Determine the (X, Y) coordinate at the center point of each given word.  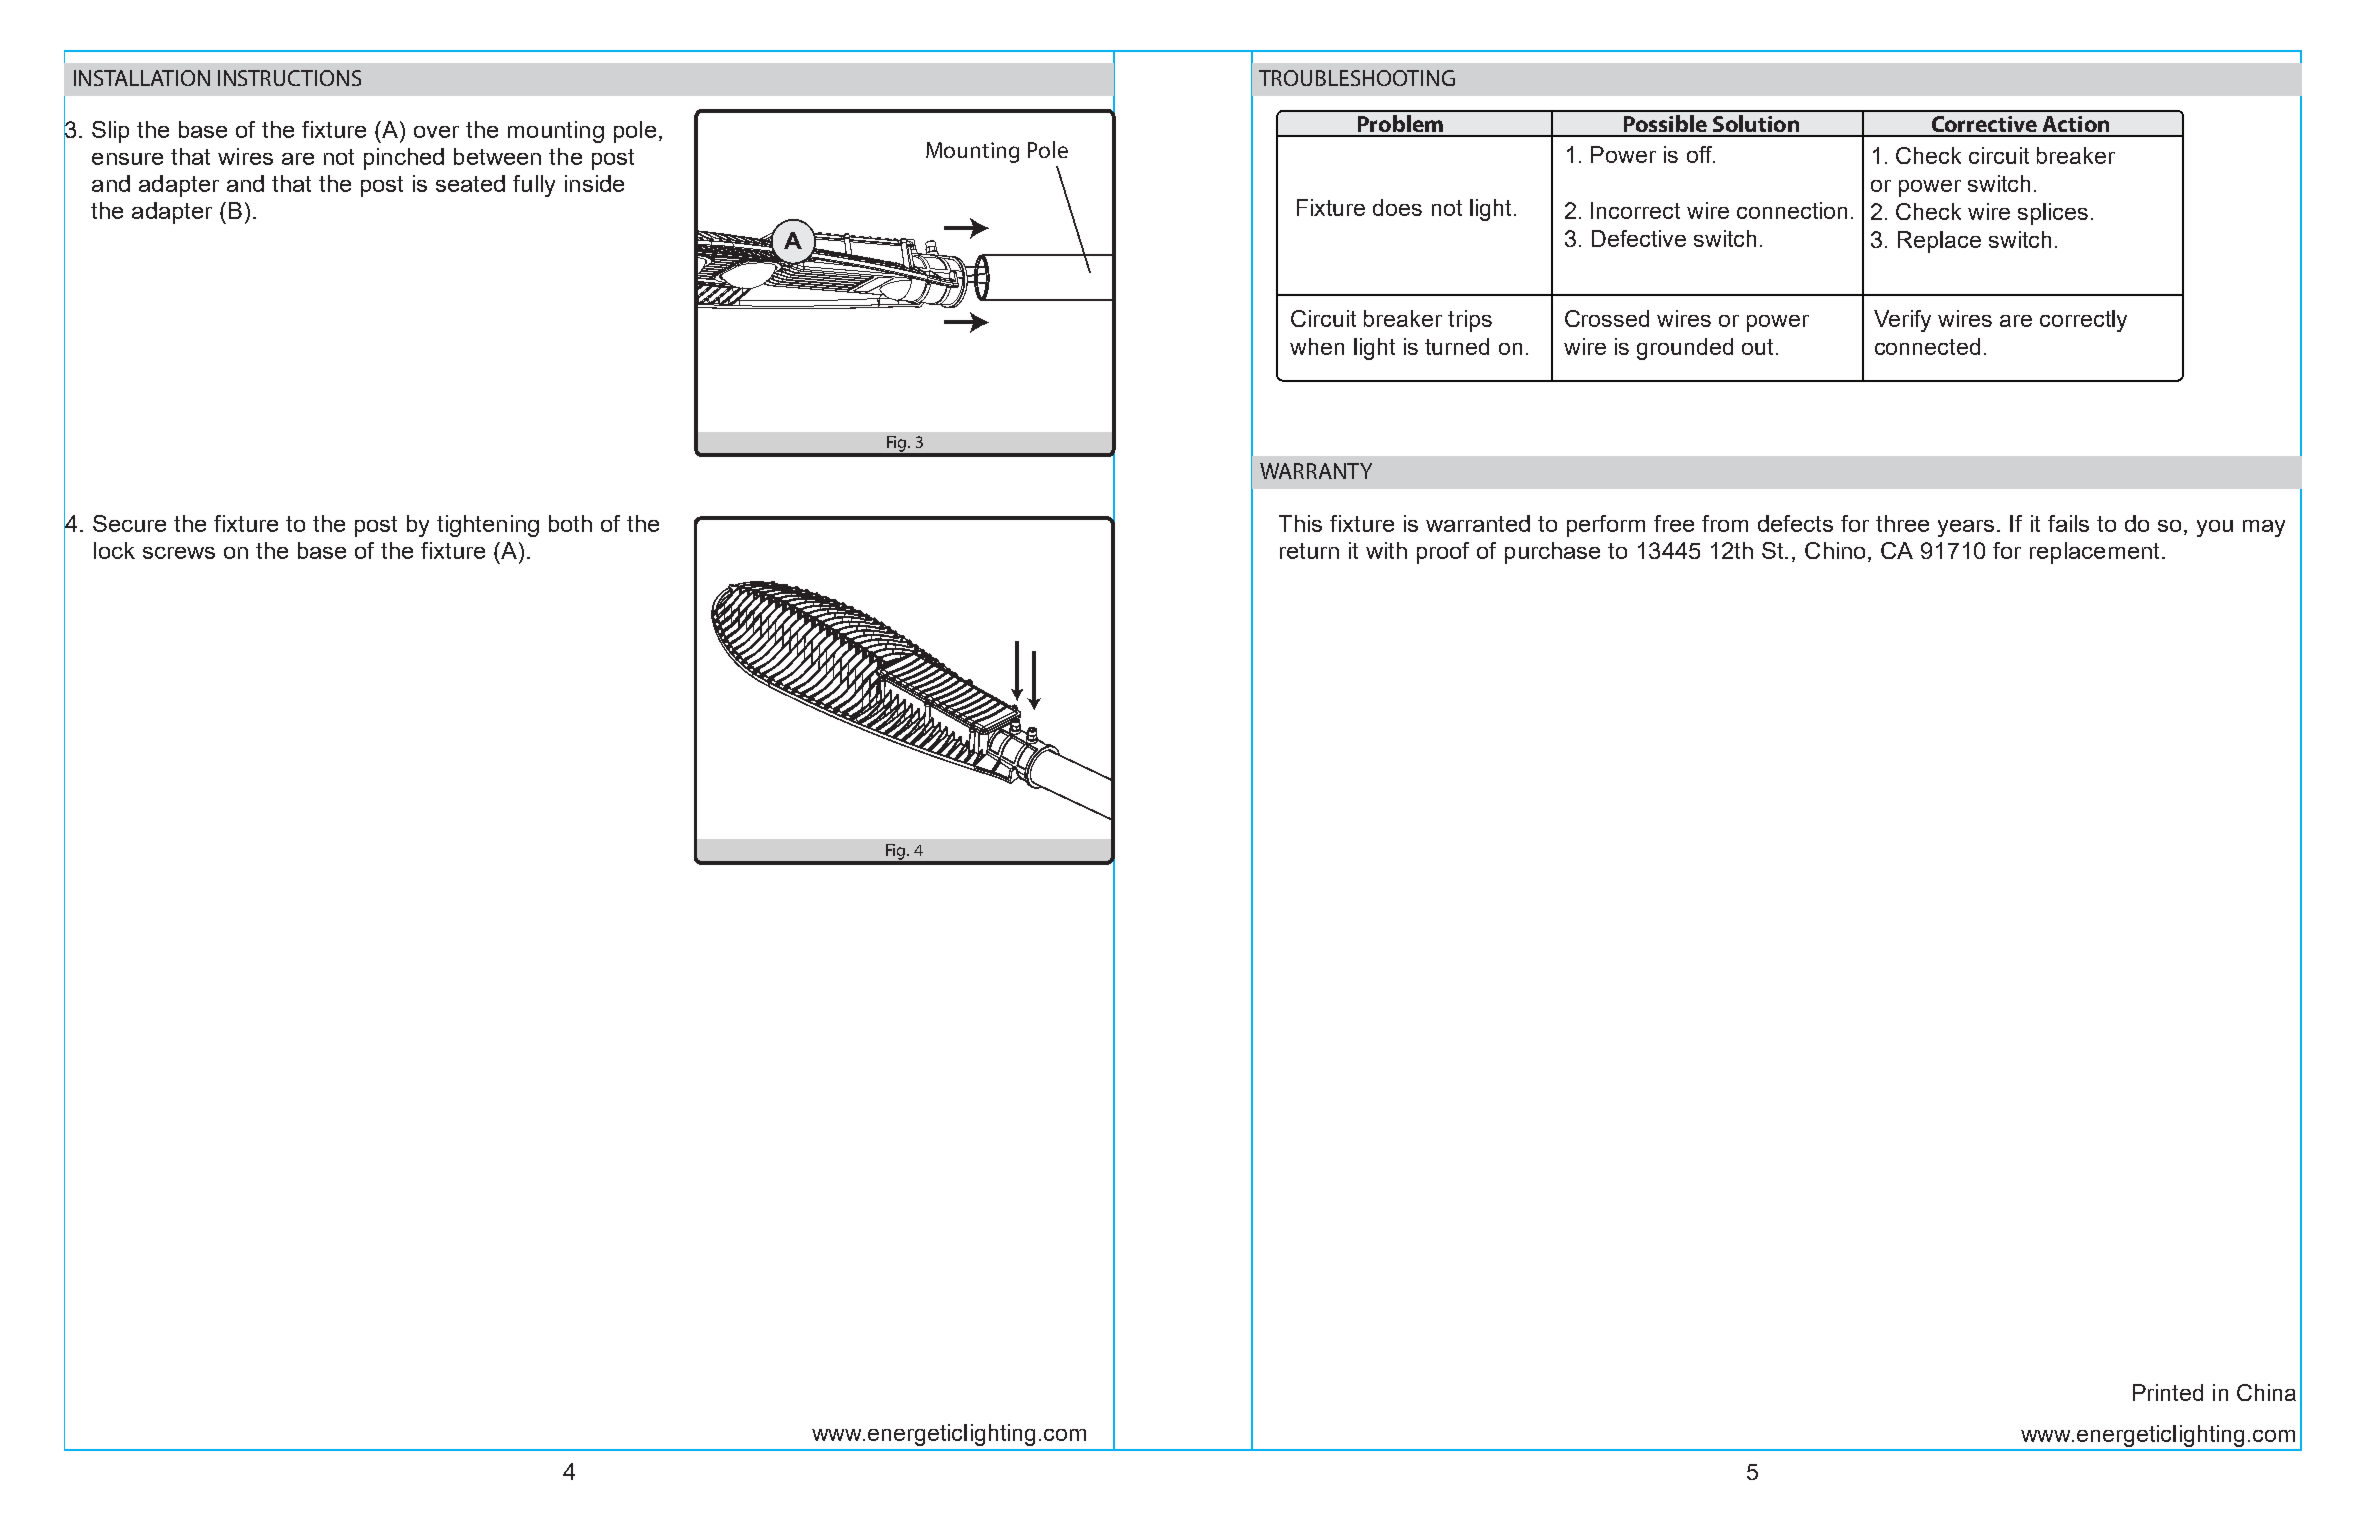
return (1309, 551)
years (1966, 528)
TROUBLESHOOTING (1357, 78)
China (2266, 1392)
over (436, 132)
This (1300, 523)
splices (2053, 214)
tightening (488, 526)
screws (179, 553)
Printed (2168, 1392)
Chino (1835, 550)
